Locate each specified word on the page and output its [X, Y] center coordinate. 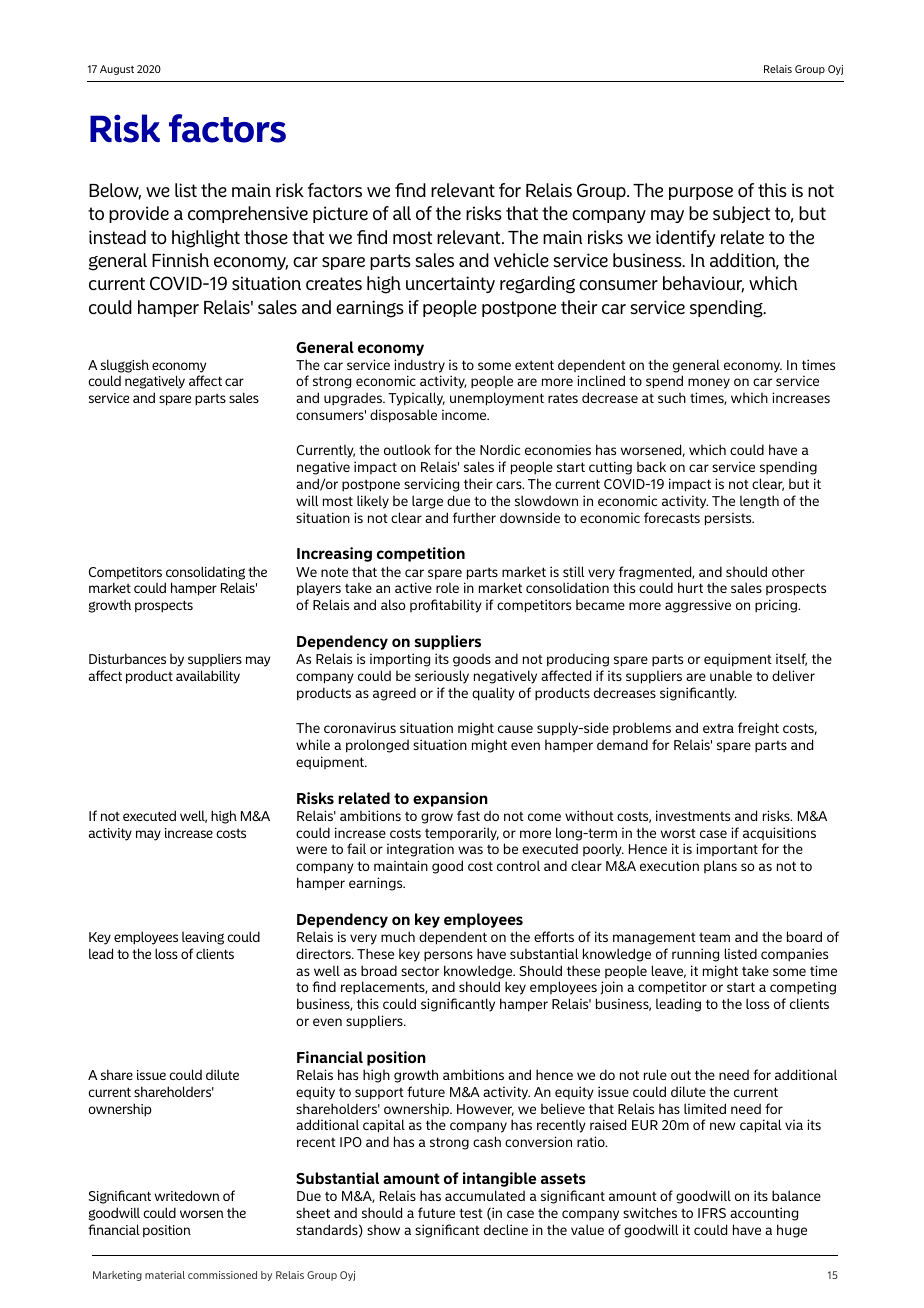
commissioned [222, 1275]
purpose [701, 193]
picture [340, 214]
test [471, 1213]
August [117, 70]
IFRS [712, 1213]
